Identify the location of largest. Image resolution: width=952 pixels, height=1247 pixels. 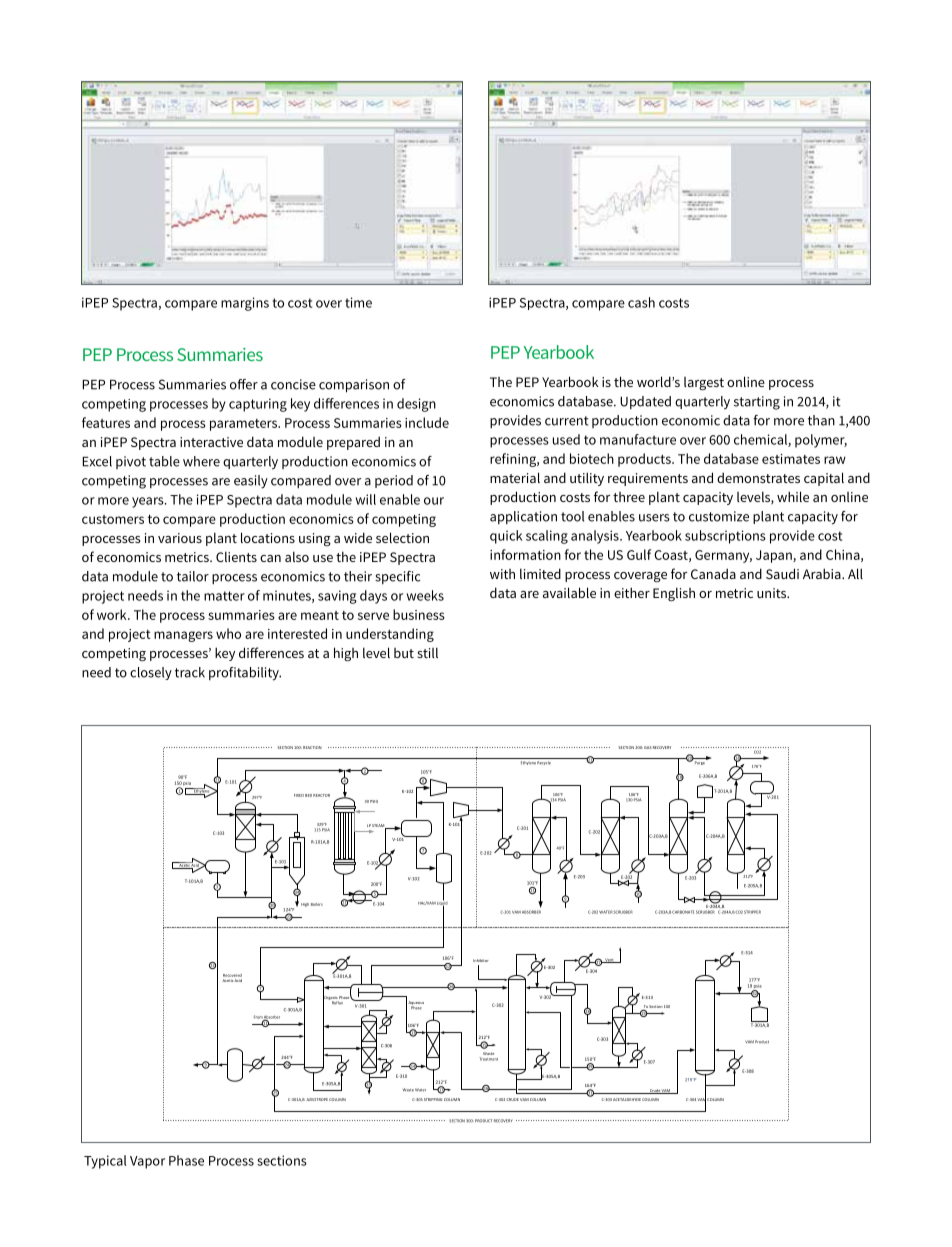
(704, 384).
